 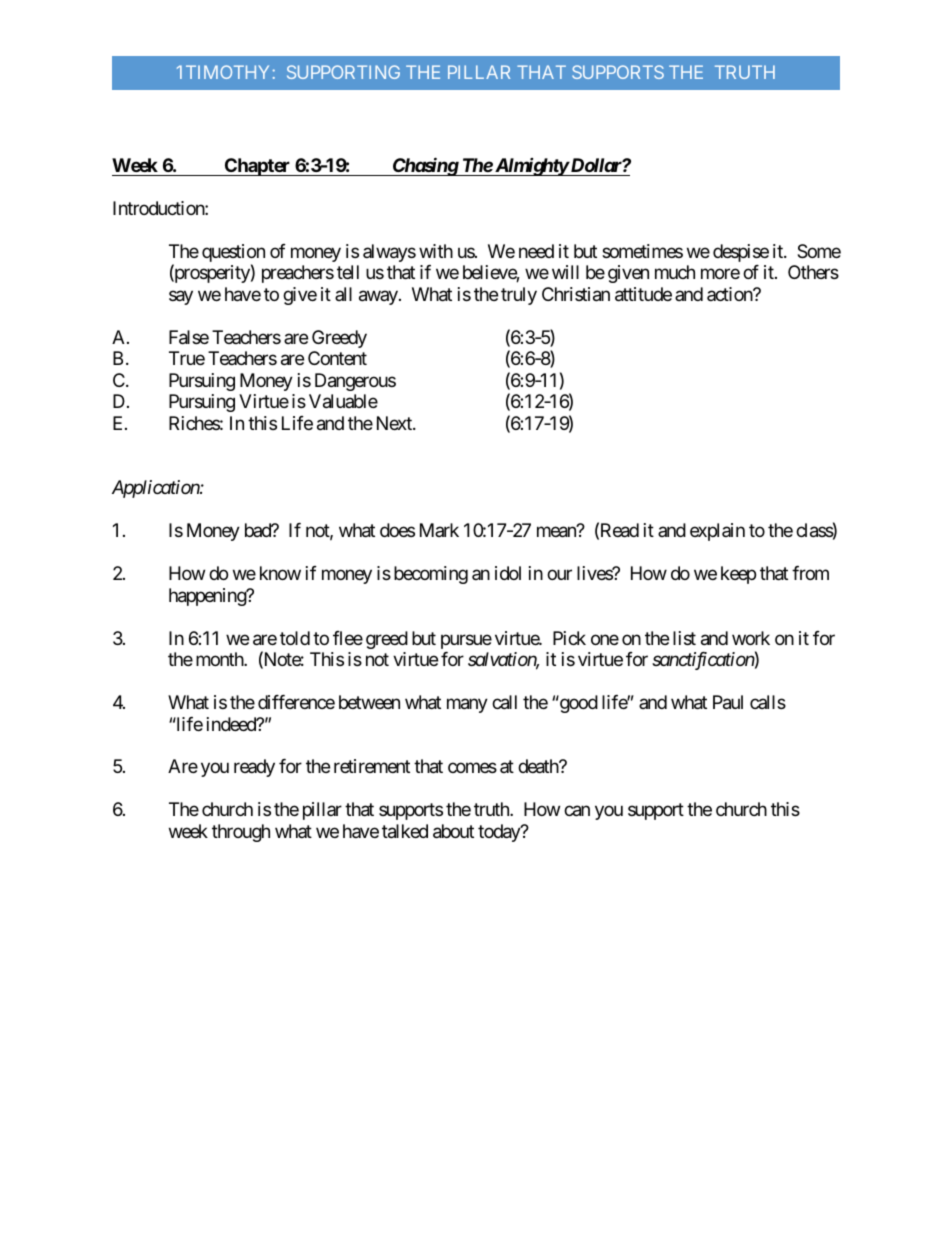 What do you see at coordinates (730, 294) in the page?
I see `action` at bounding box center [730, 294].
